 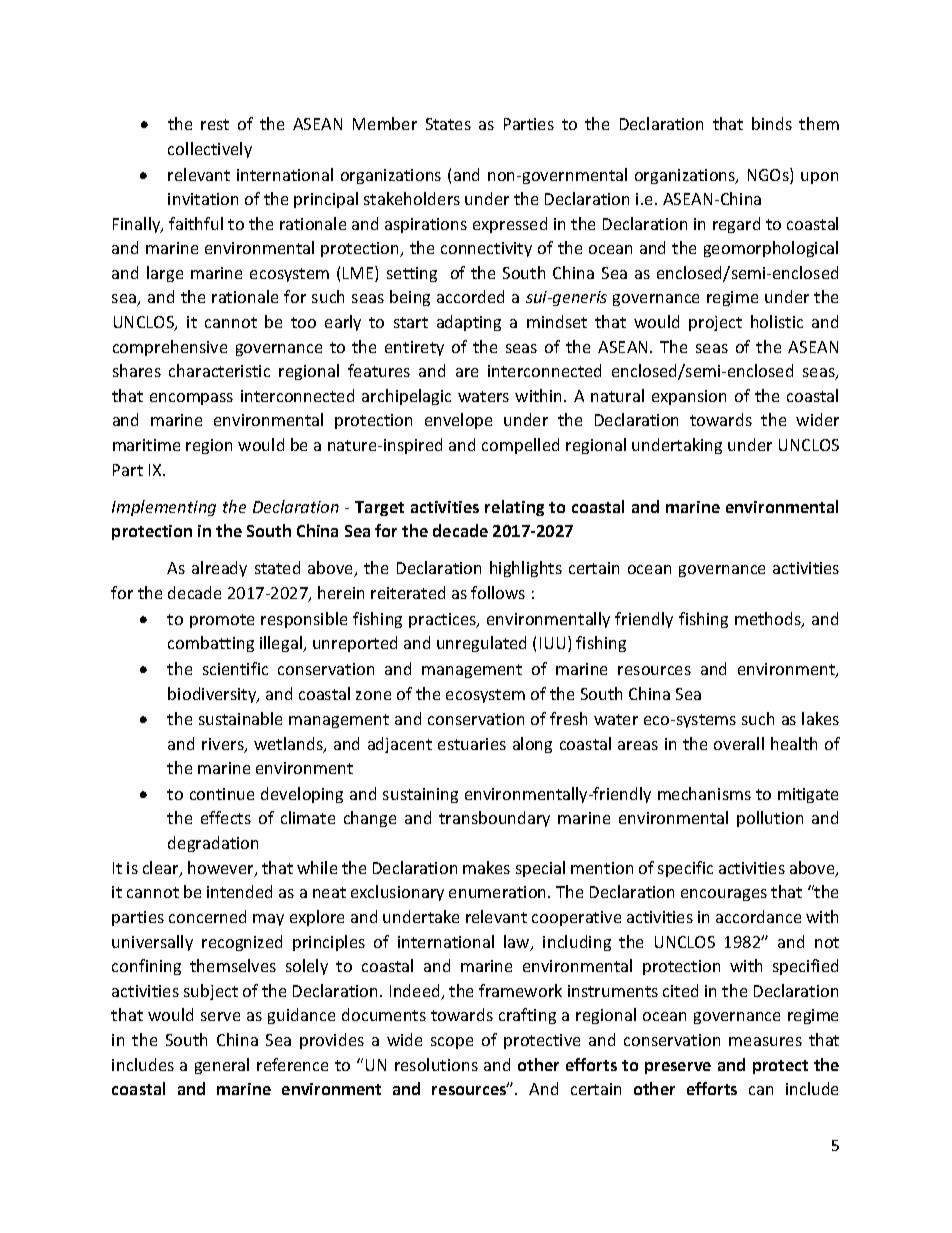 I want to click on States, so click(x=448, y=124).
